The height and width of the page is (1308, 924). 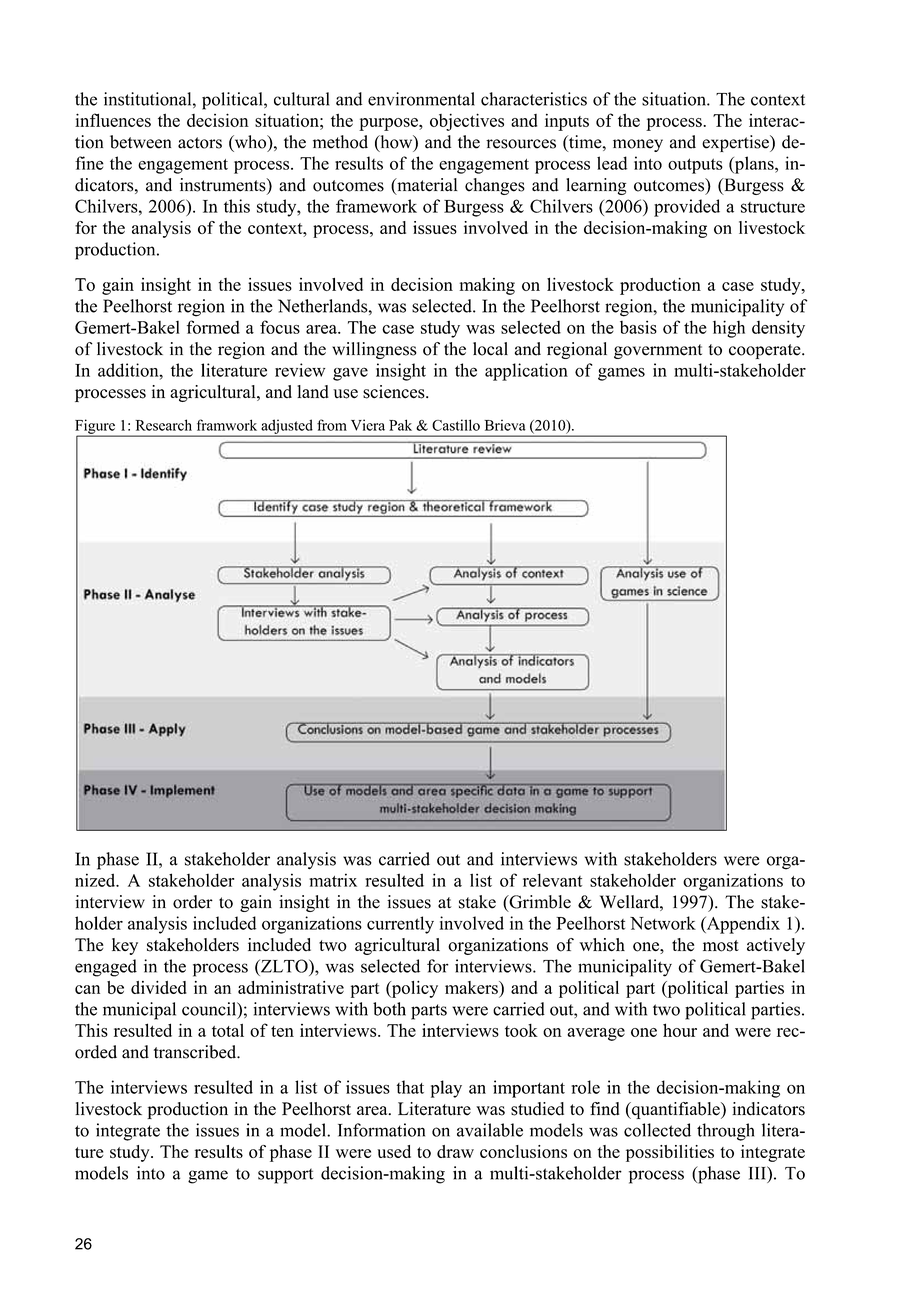 What do you see at coordinates (658, 351) in the page?
I see `government` at bounding box center [658, 351].
